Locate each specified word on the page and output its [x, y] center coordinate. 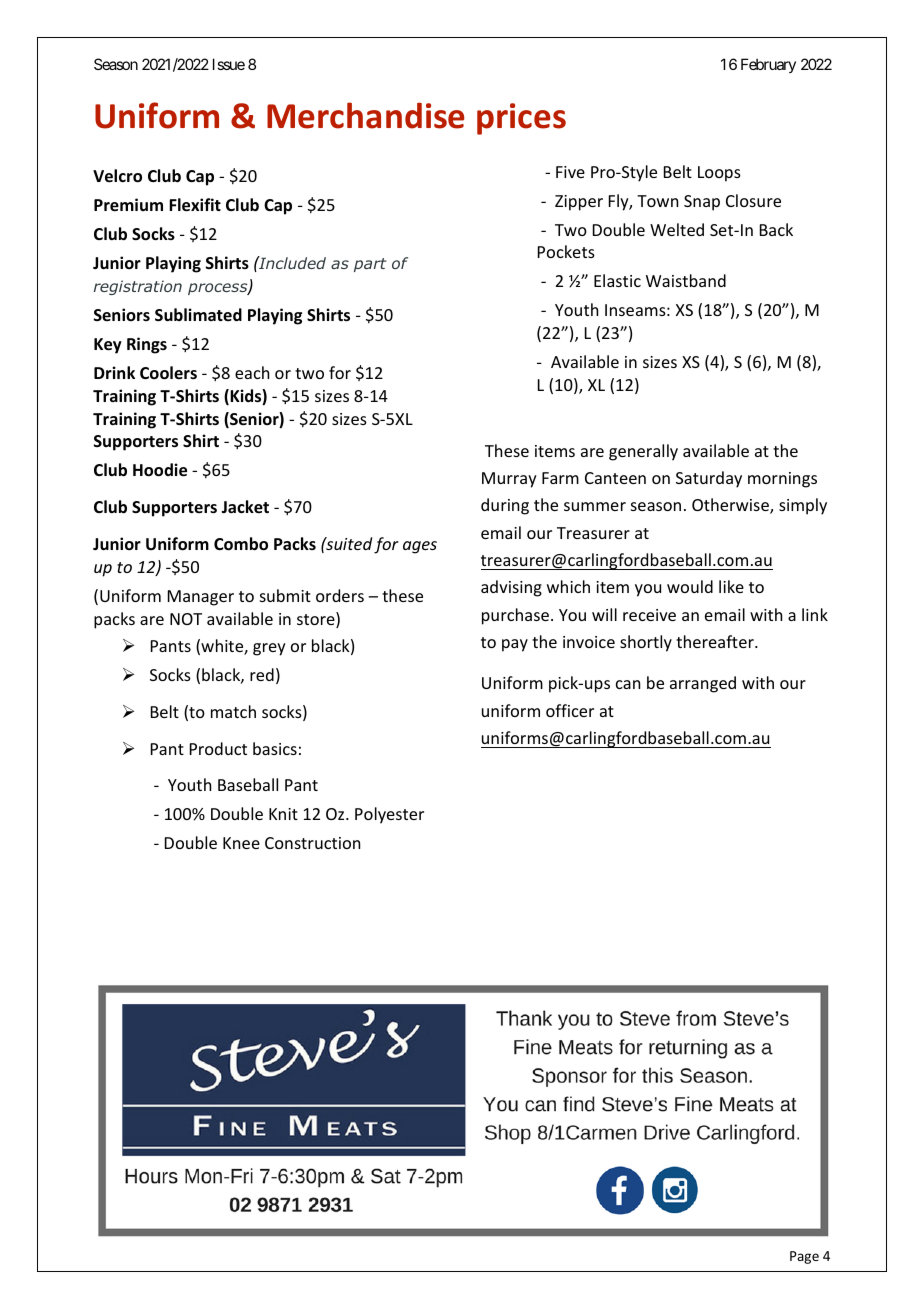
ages [420, 547]
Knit [283, 814]
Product [218, 748]
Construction [312, 843]
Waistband [686, 280]
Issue [229, 64]
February [768, 65]
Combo [241, 544]
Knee [241, 843]
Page [804, 1257]
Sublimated [198, 315]
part [370, 265]
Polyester [389, 815]
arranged [703, 684]
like [731, 586]
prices [521, 119]
